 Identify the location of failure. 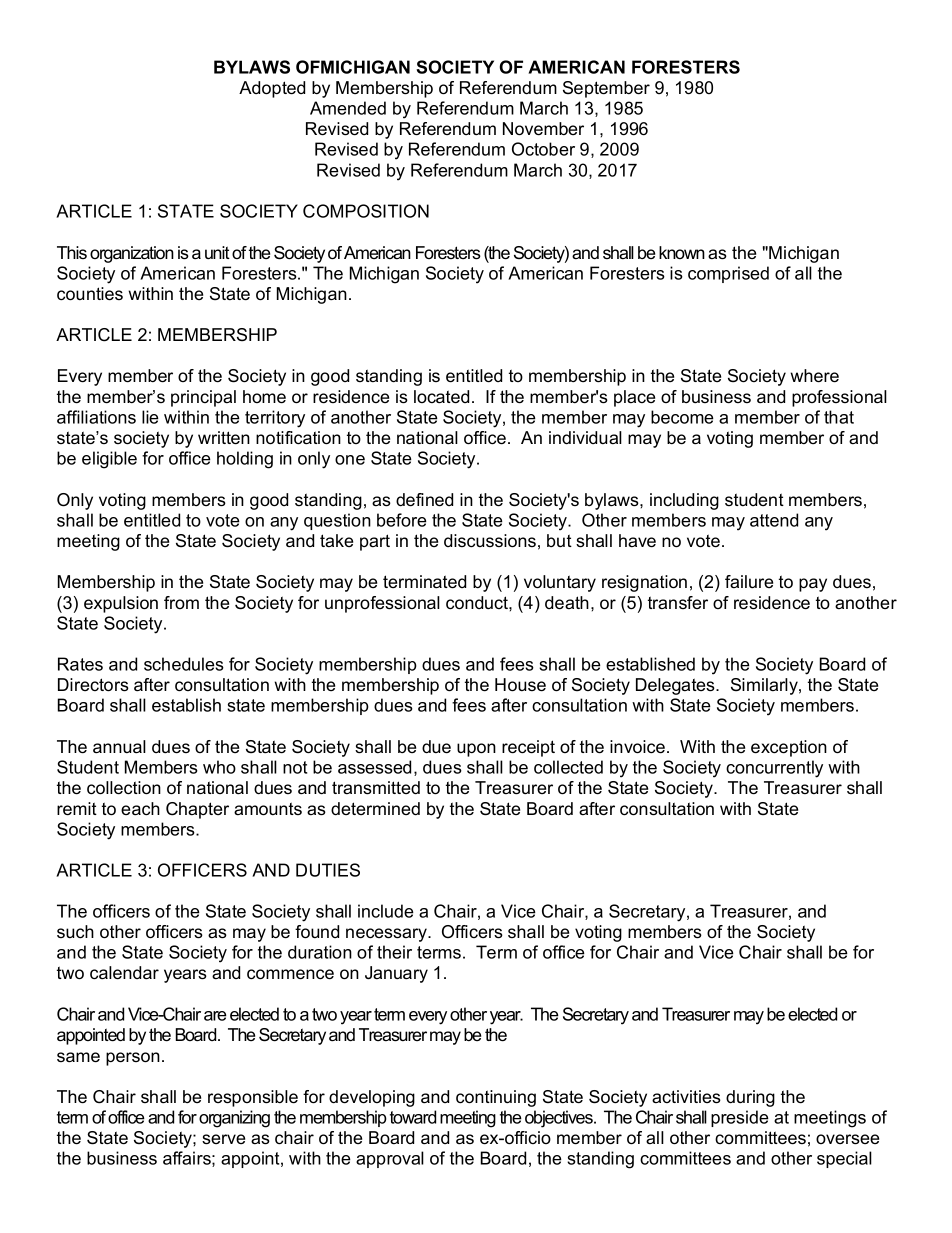
(749, 581).
